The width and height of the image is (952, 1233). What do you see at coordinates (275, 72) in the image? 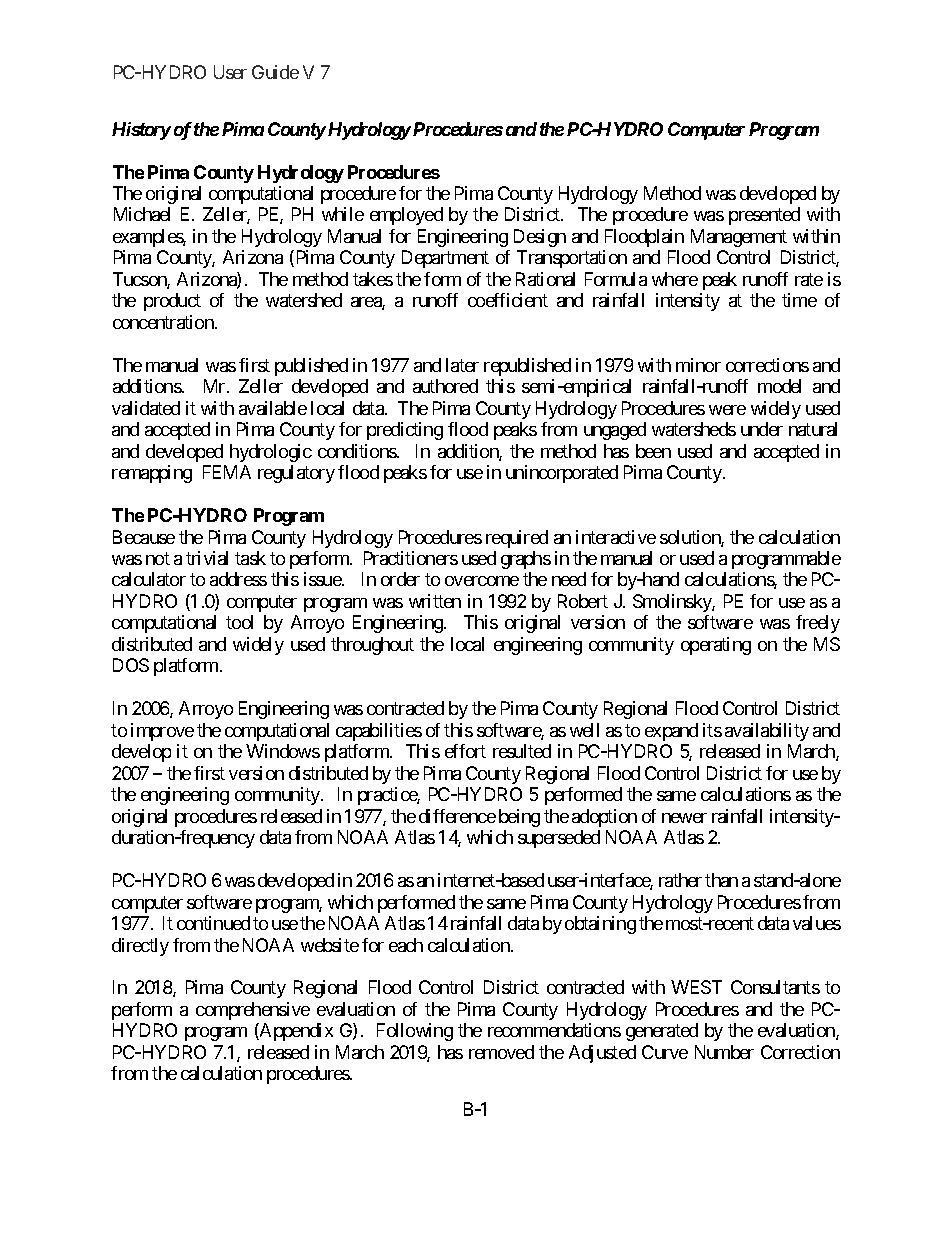
I see `Guide` at bounding box center [275, 72].
